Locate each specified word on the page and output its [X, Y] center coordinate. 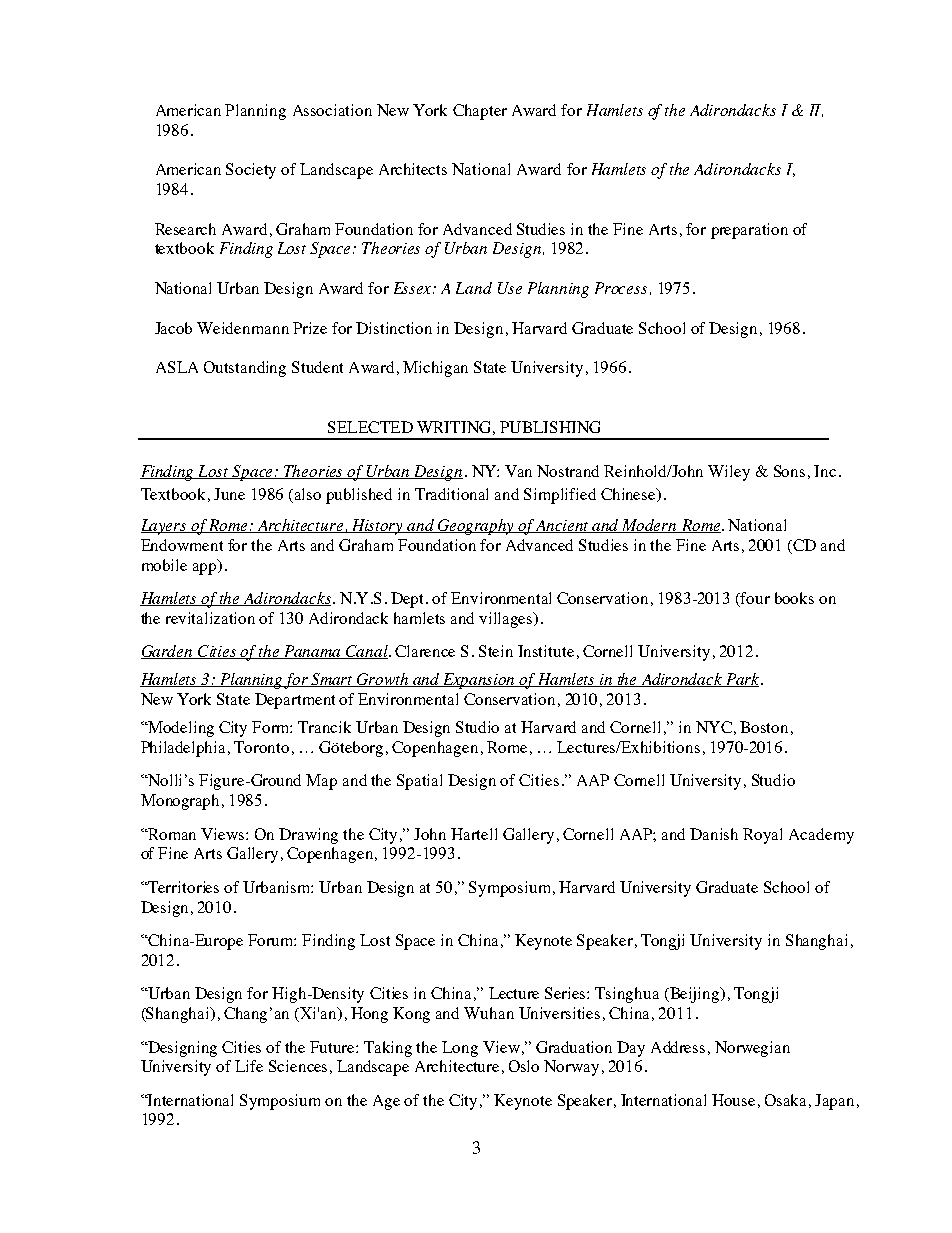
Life [249, 1066]
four [754, 599]
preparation [749, 231]
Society [251, 171]
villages [507, 620]
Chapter [480, 112]
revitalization [210, 618]
